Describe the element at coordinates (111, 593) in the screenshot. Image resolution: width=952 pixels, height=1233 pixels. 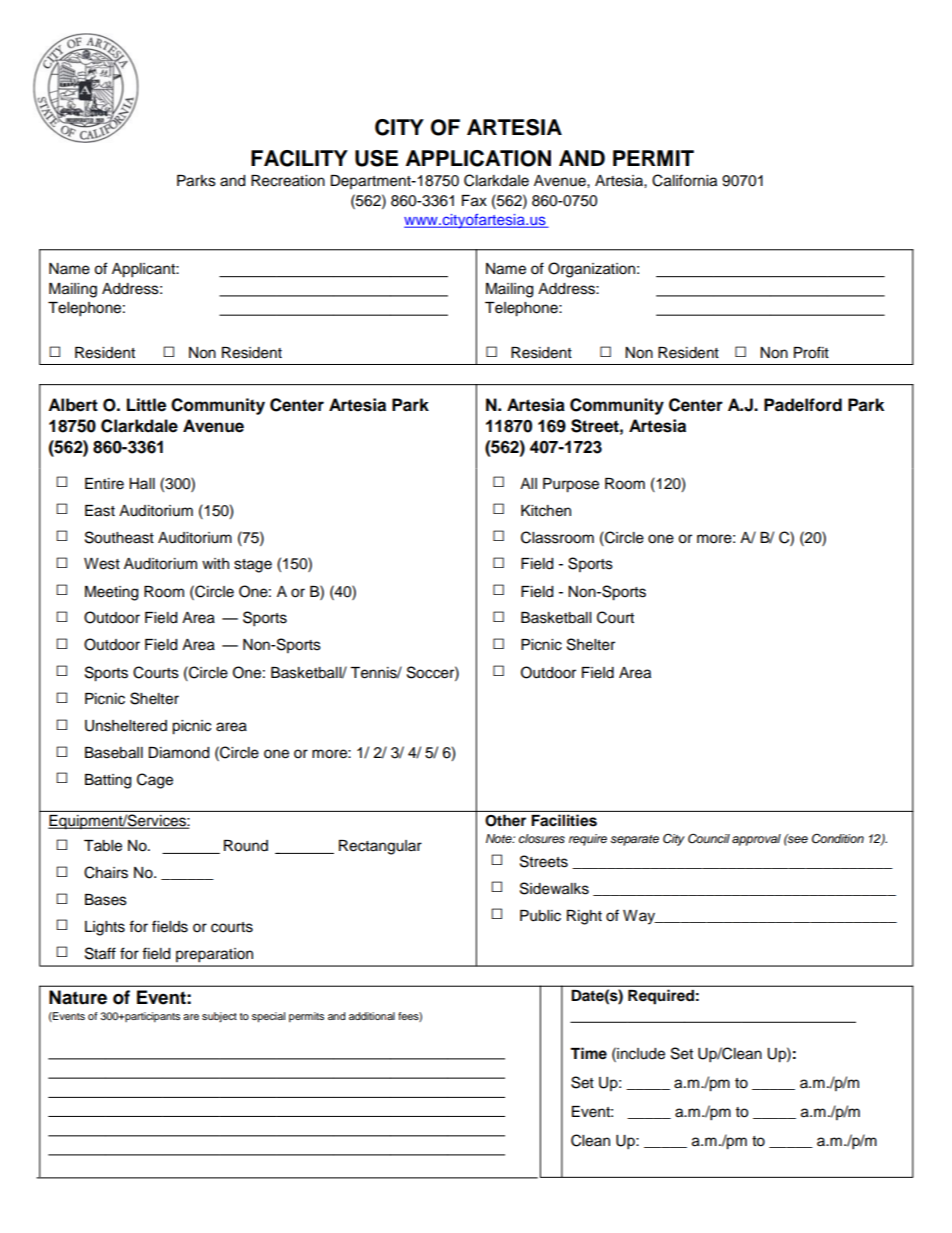
I see `Meeting` at that location.
